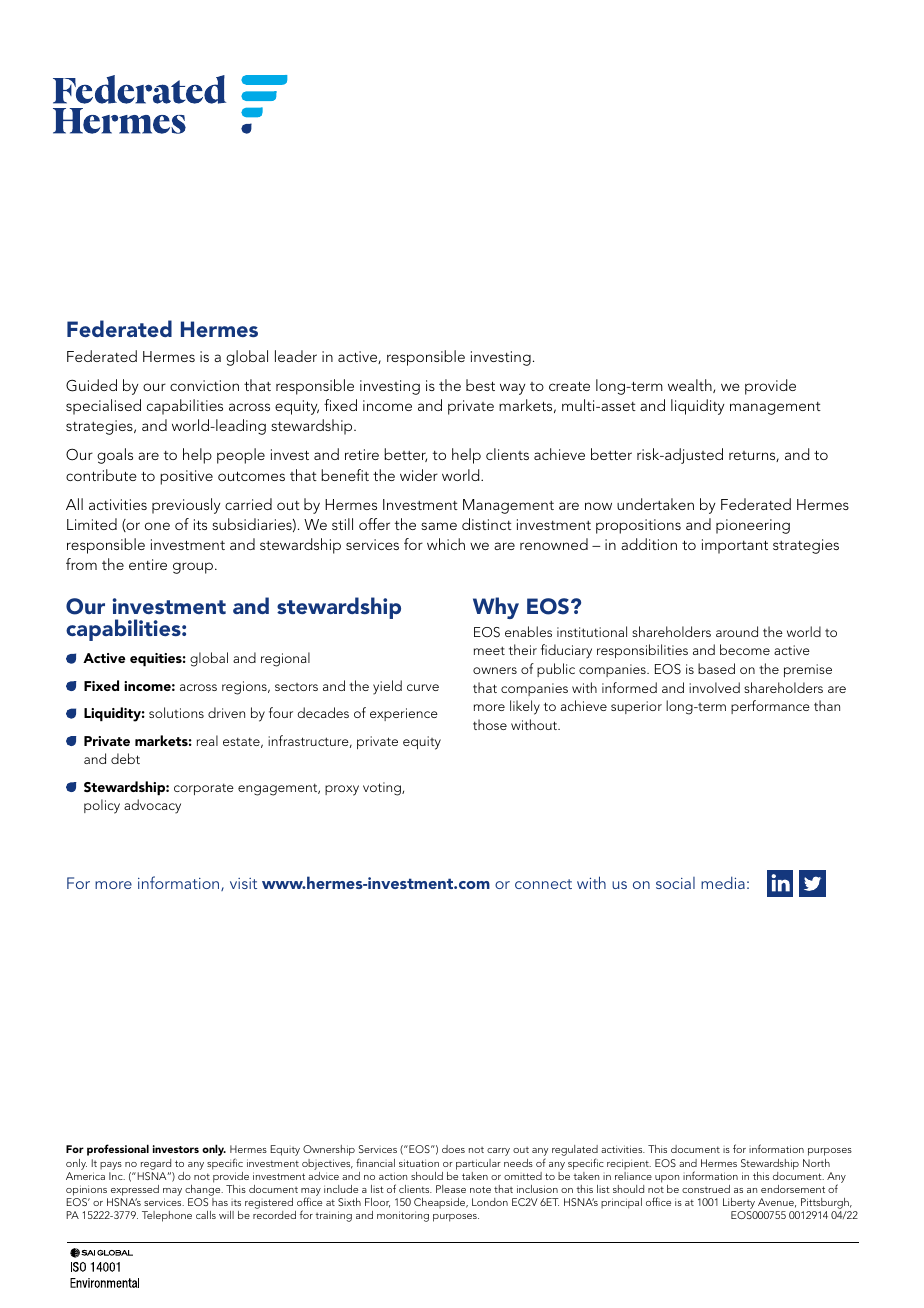  I want to click on North, so click(816, 1163).
